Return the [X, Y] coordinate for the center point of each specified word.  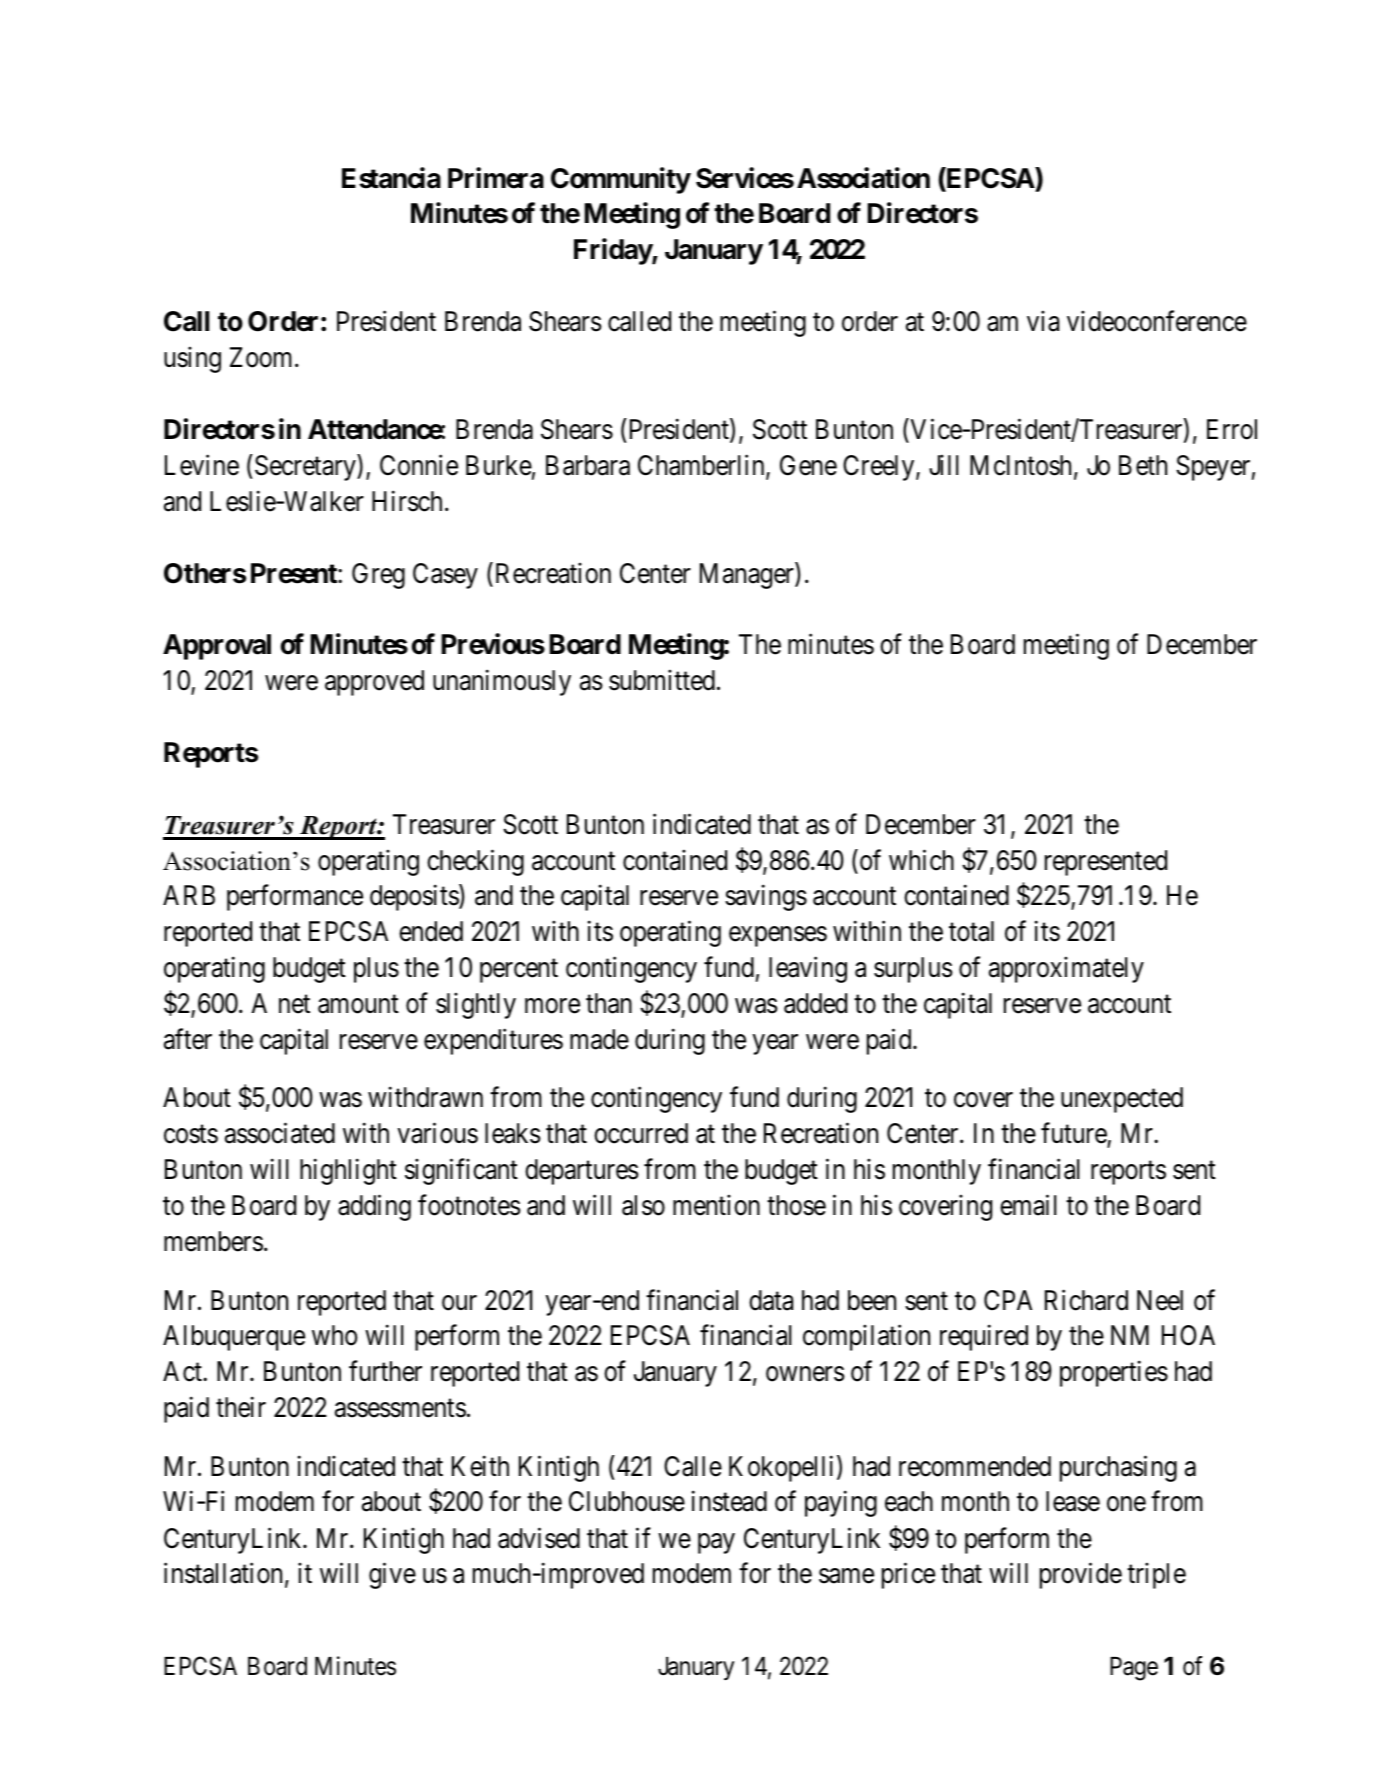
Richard [1086, 1300]
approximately [1066, 970]
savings [766, 898]
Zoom [263, 357]
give [392, 1576]
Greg [378, 576]
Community [621, 180]
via [1043, 321]
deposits [415, 898]
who [334, 1335]
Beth [1143, 465]
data [771, 1300]
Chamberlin [702, 466]
